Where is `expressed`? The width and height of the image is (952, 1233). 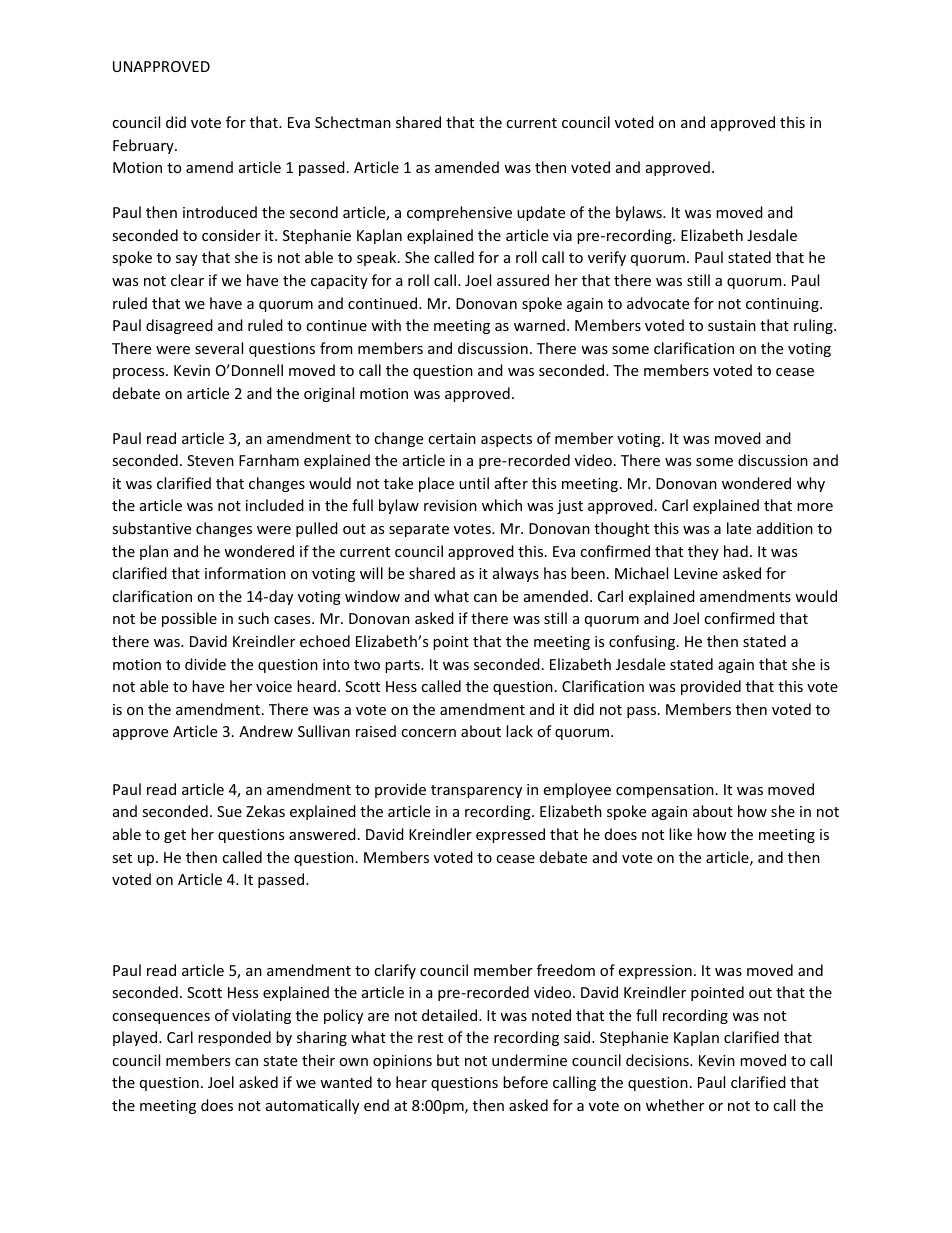 expressed is located at coordinates (510, 835).
